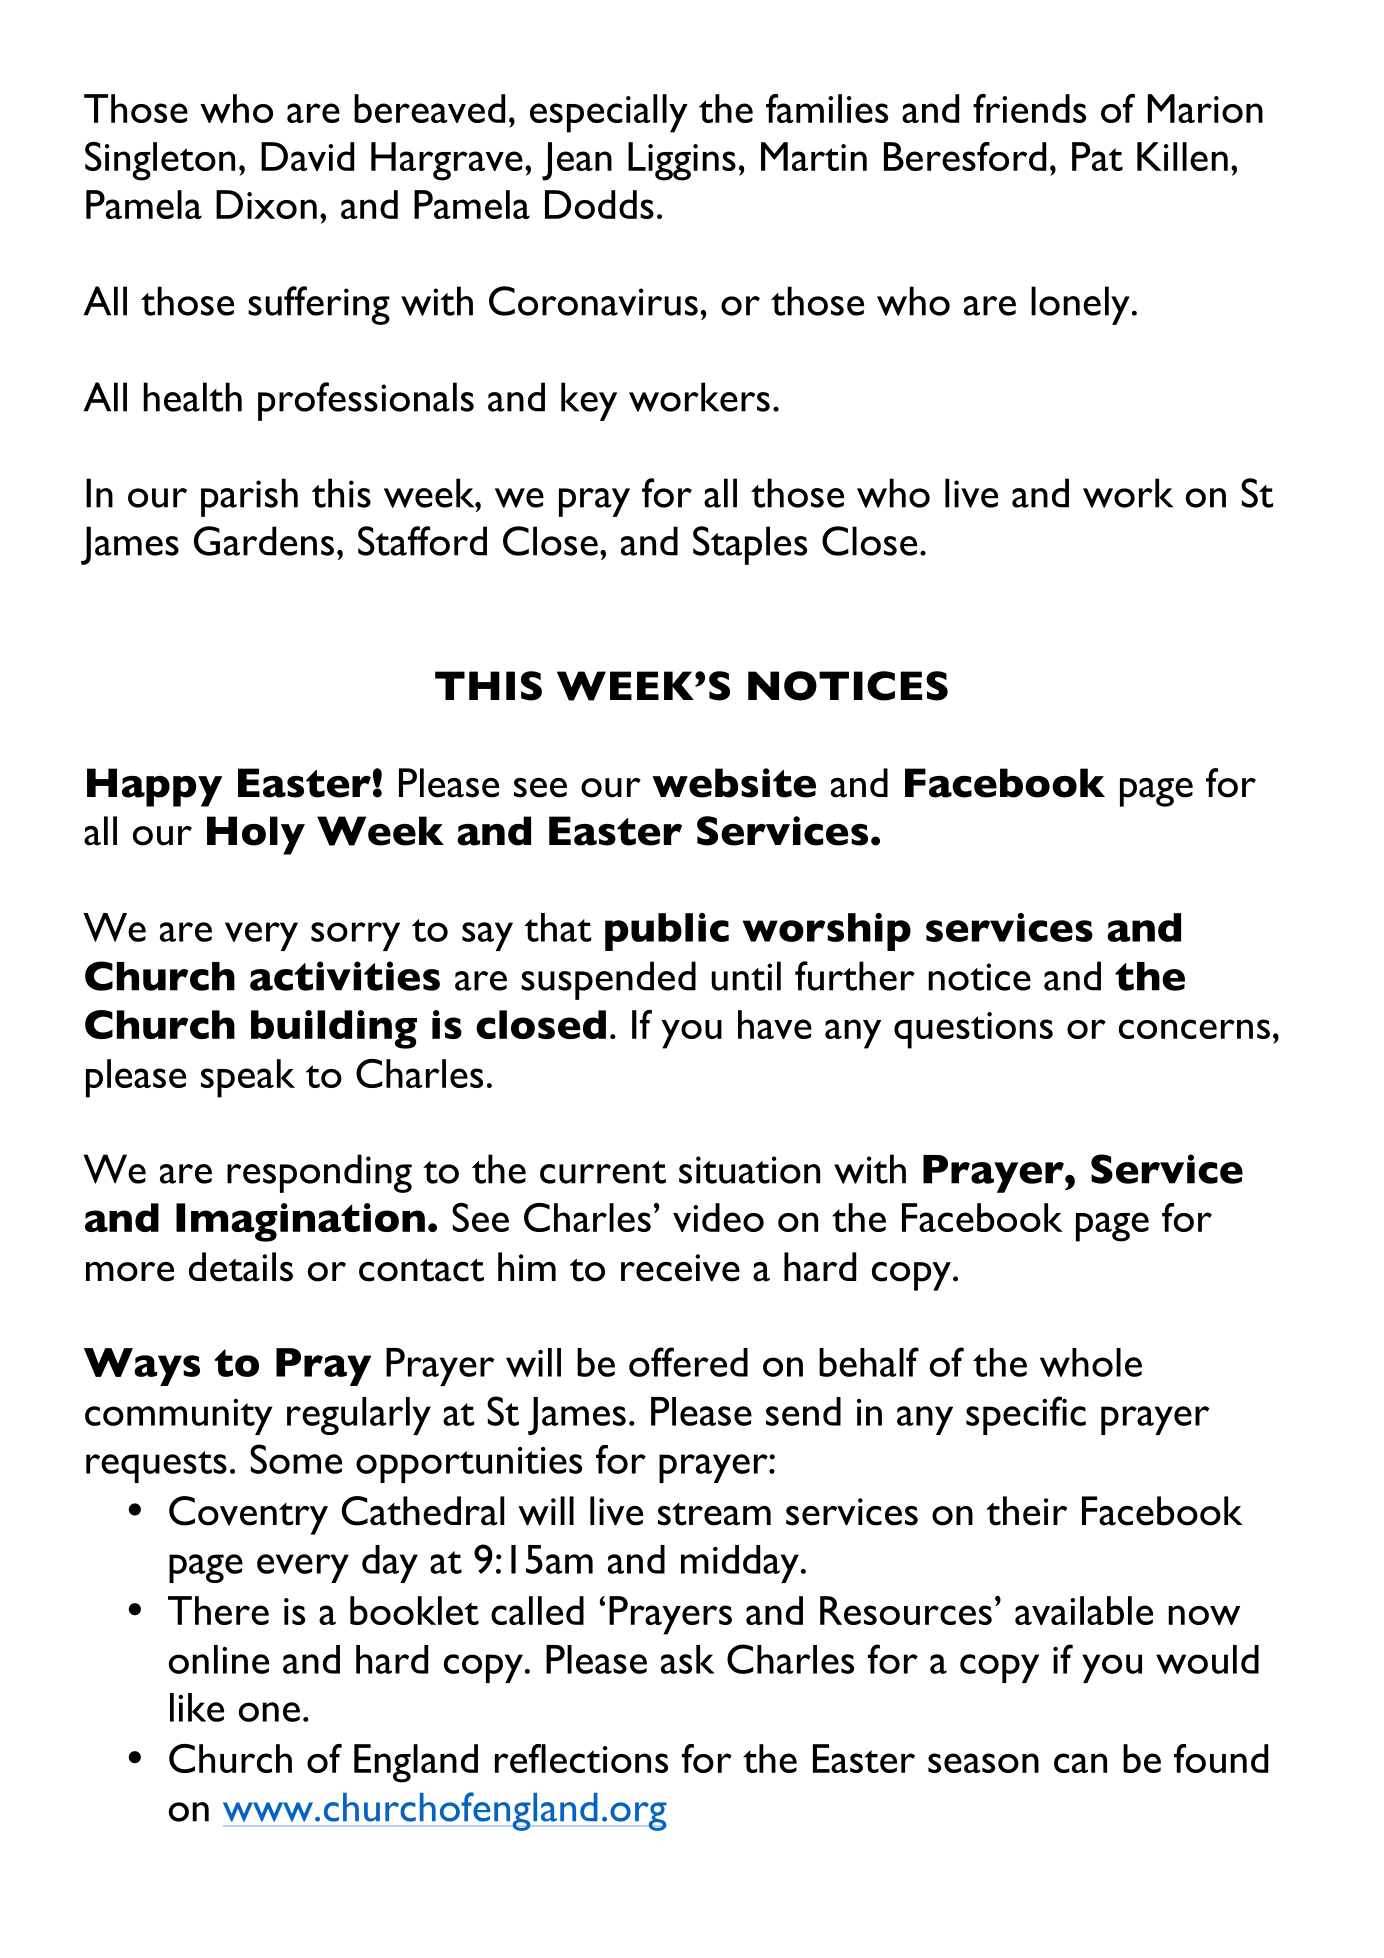  Describe the element at coordinates (750, 545) in the screenshot. I see `Staples` at that location.
